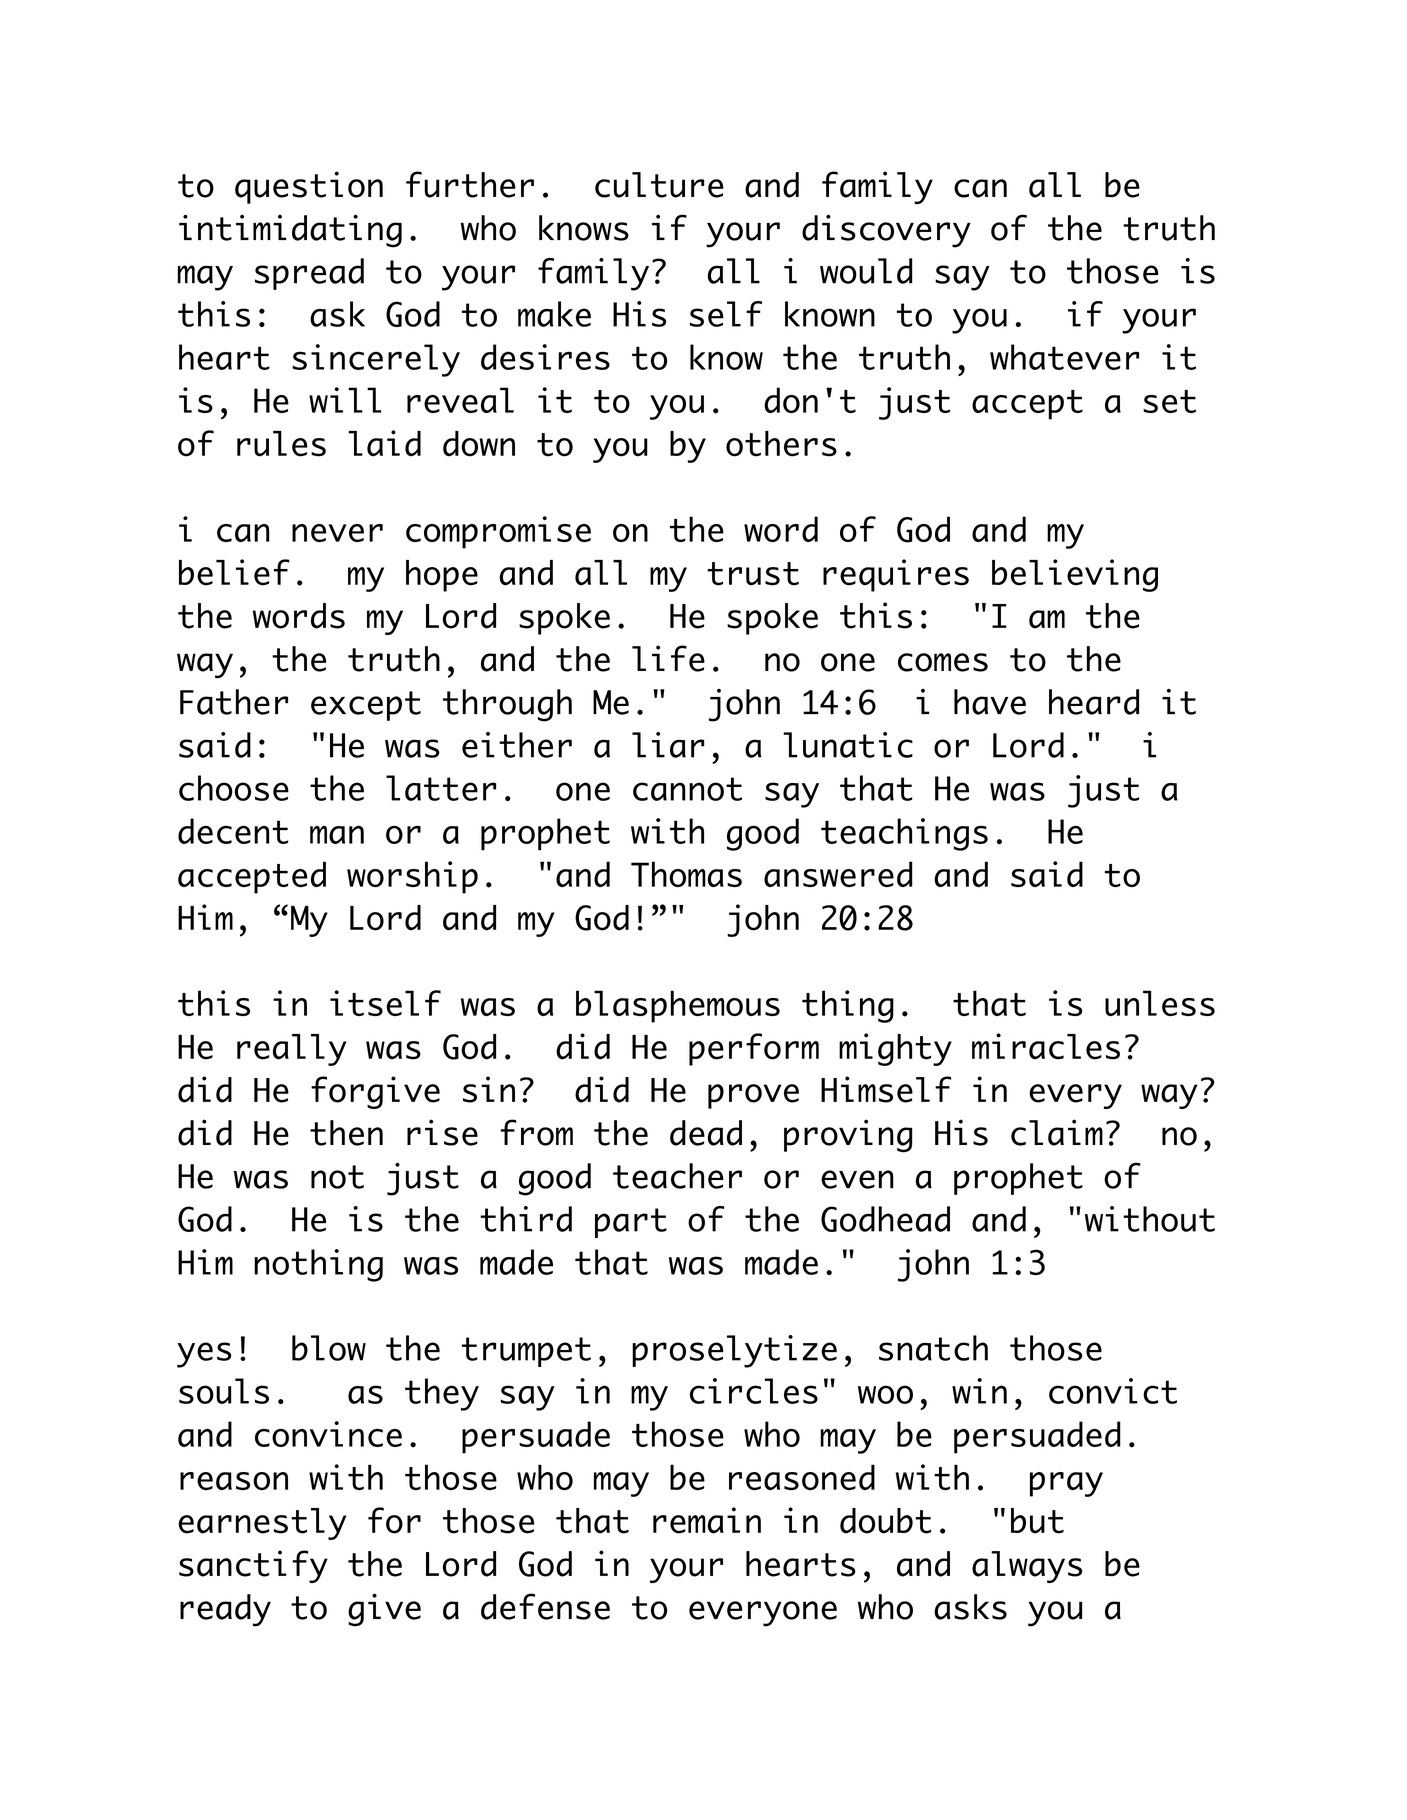 The image size is (1407, 1820). Describe the element at coordinates (290, 231) in the image. I see `intimidating` at that location.
